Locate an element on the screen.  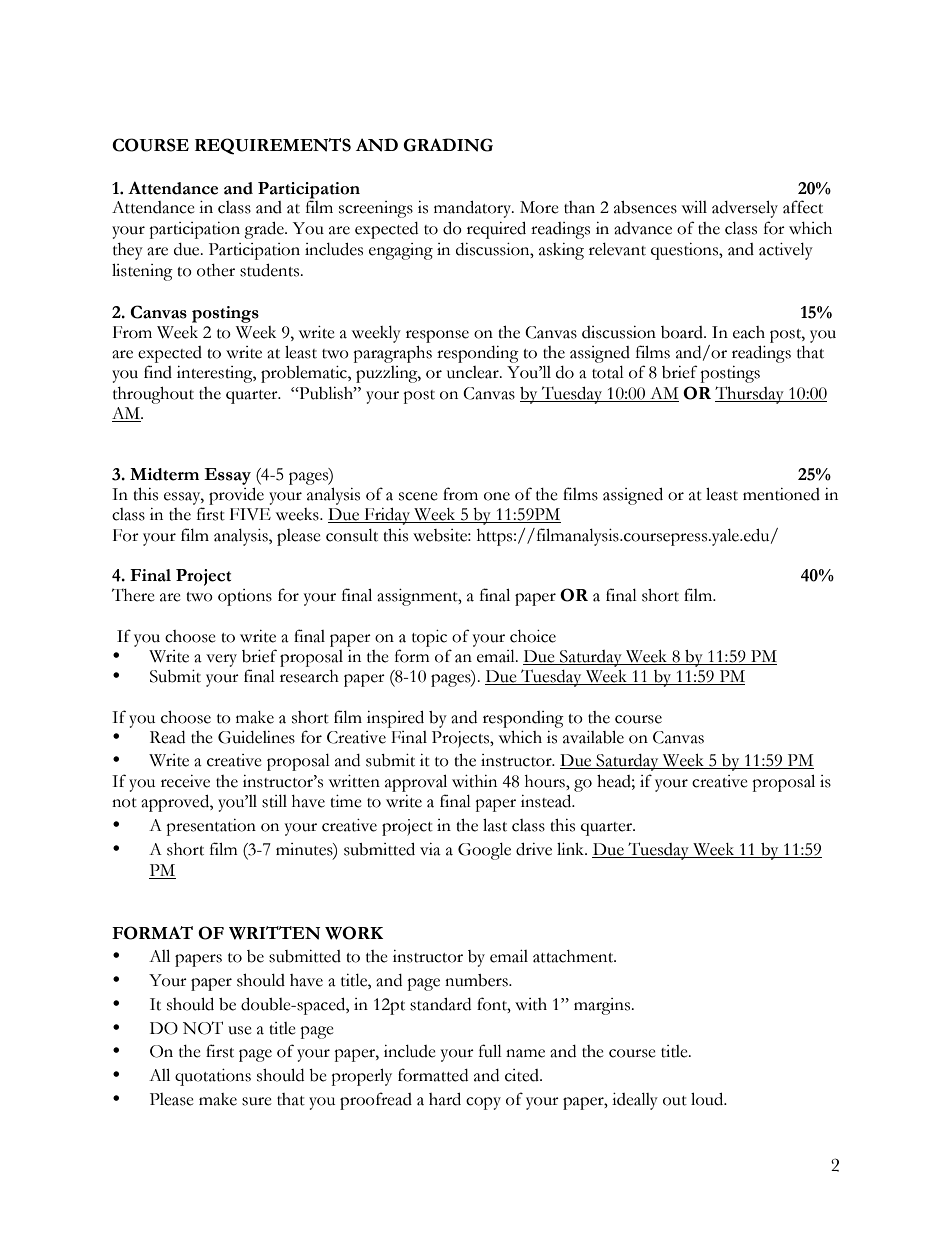
loud is located at coordinates (708, 1099).
